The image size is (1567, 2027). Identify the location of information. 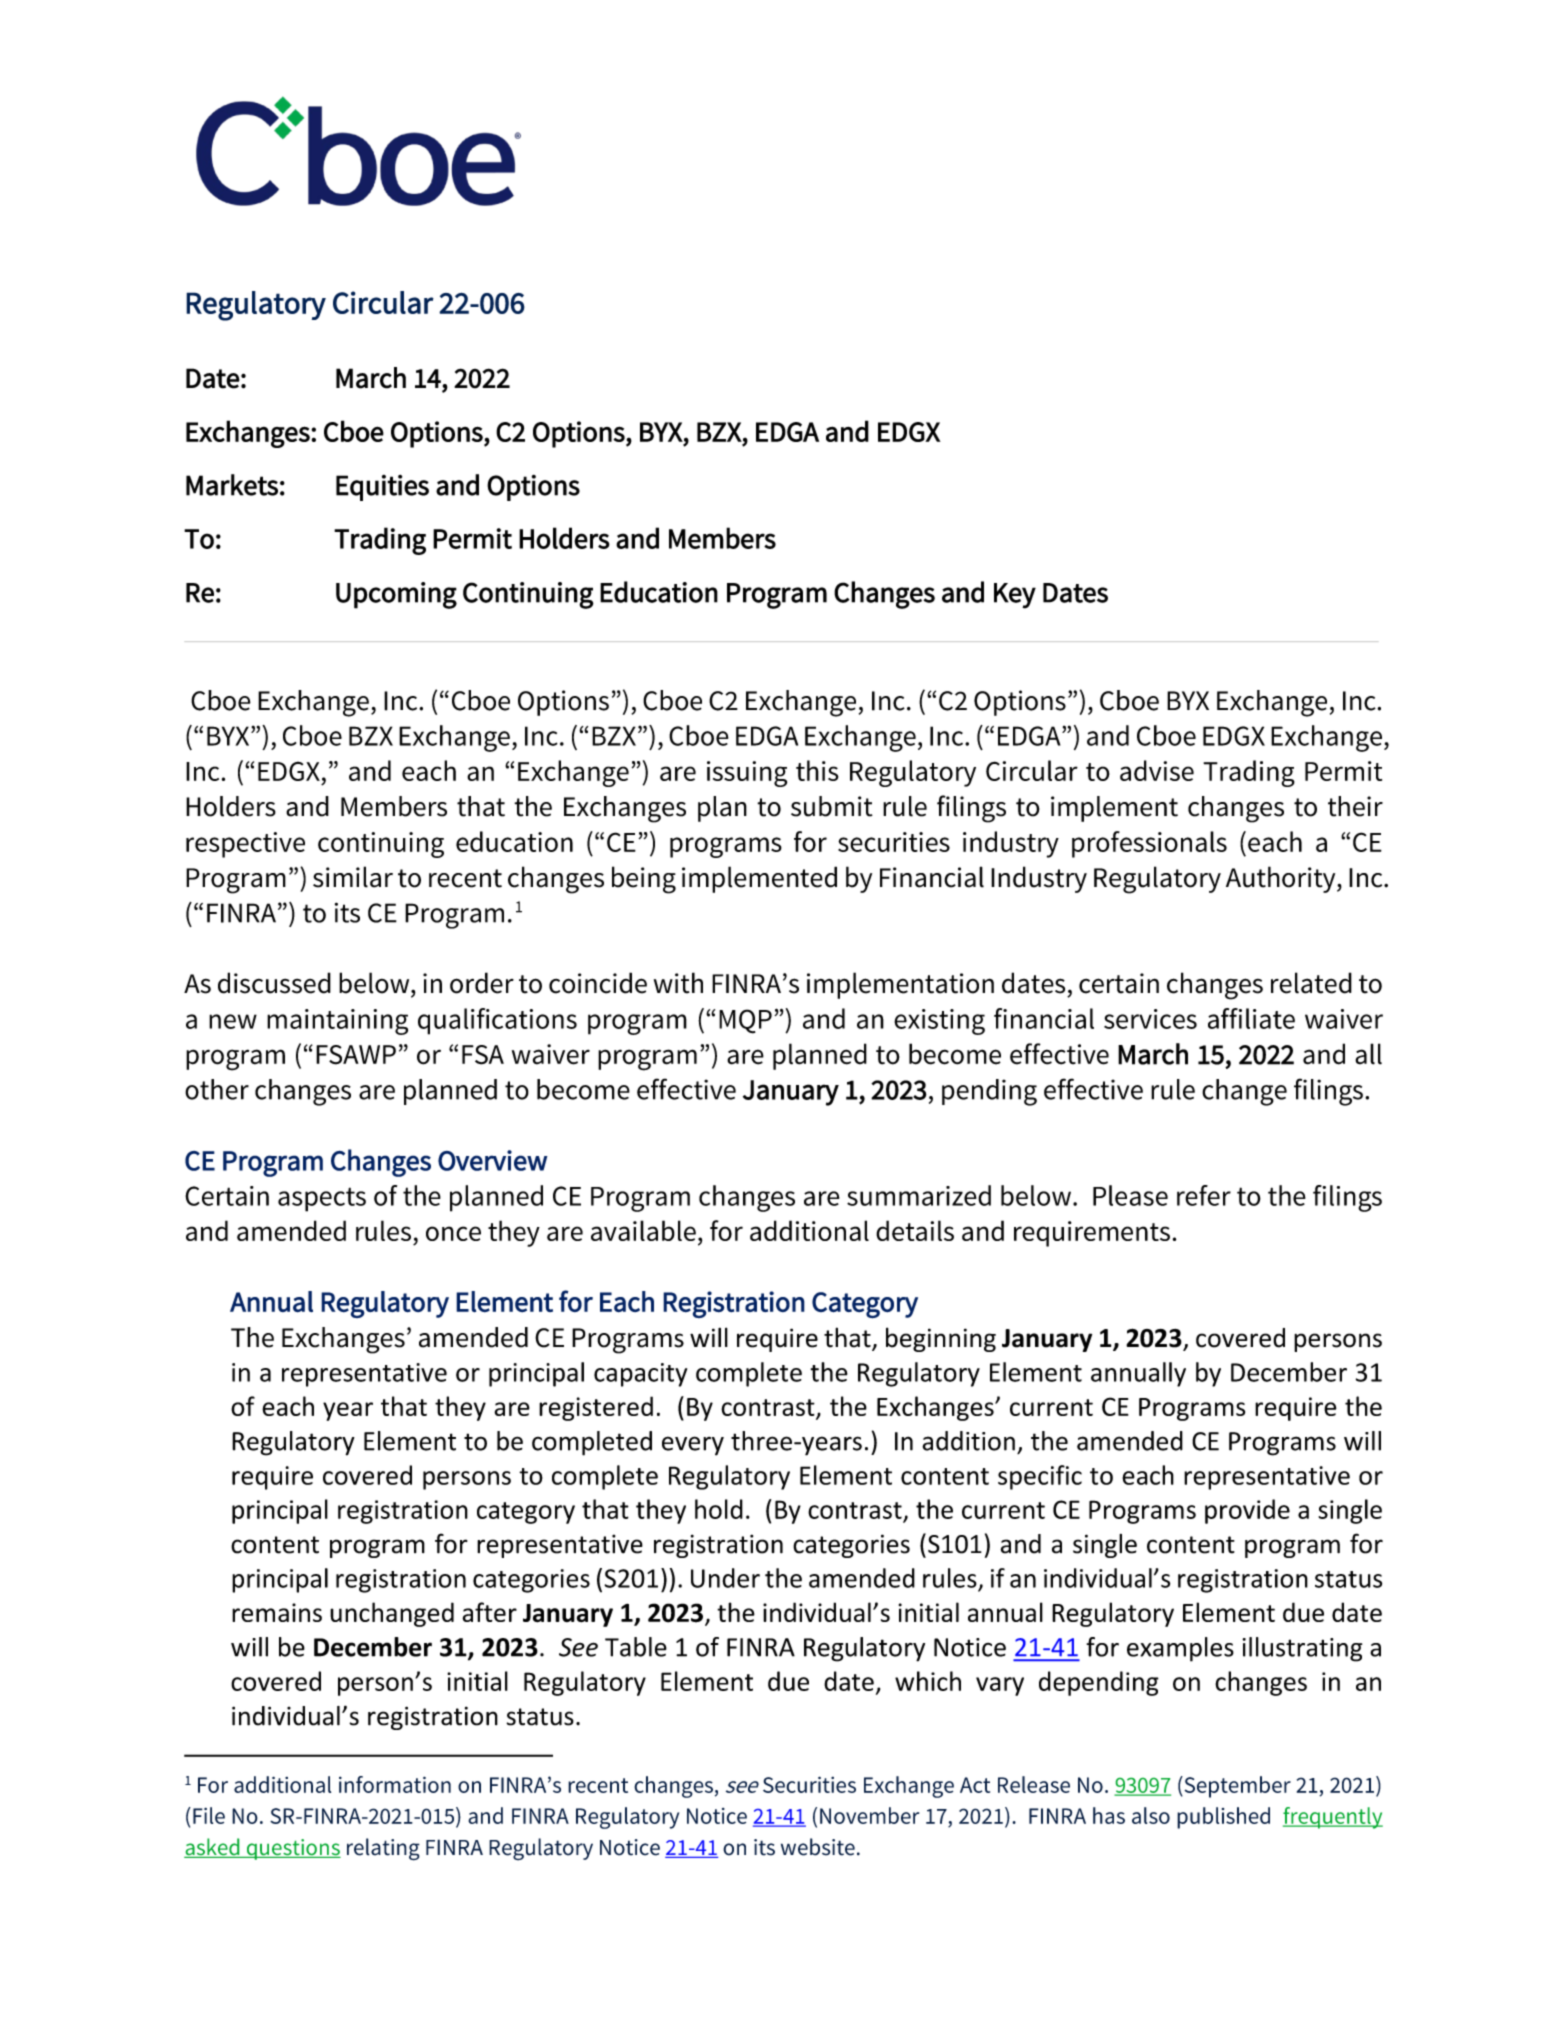
(395, 1784).
